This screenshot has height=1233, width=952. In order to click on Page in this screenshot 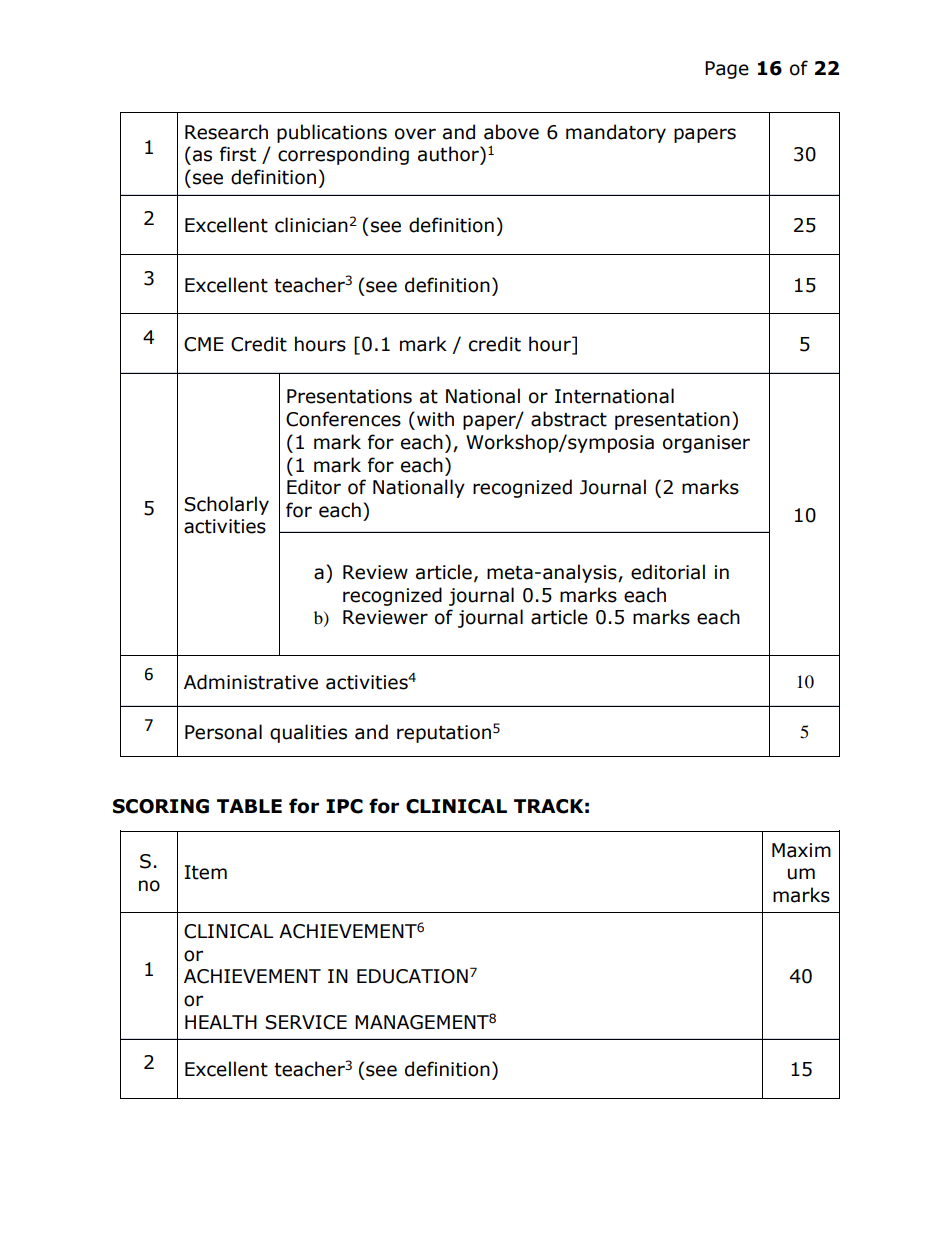, I will do `click(727, 70)`.
